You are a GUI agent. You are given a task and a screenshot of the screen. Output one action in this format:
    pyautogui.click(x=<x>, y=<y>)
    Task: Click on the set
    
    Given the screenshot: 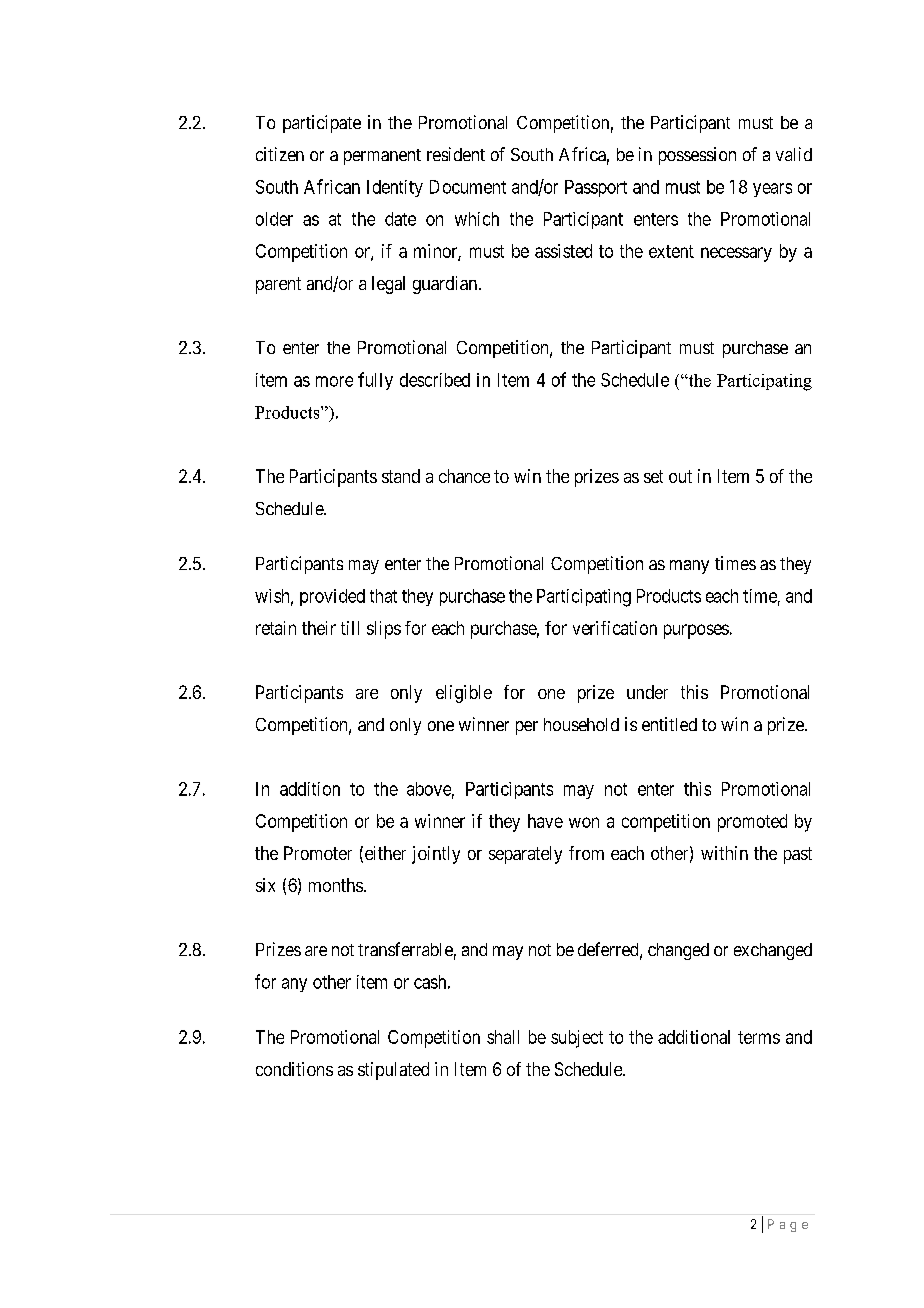 What is the action you would take?
    pyautogui.click(x=653, y=476)
